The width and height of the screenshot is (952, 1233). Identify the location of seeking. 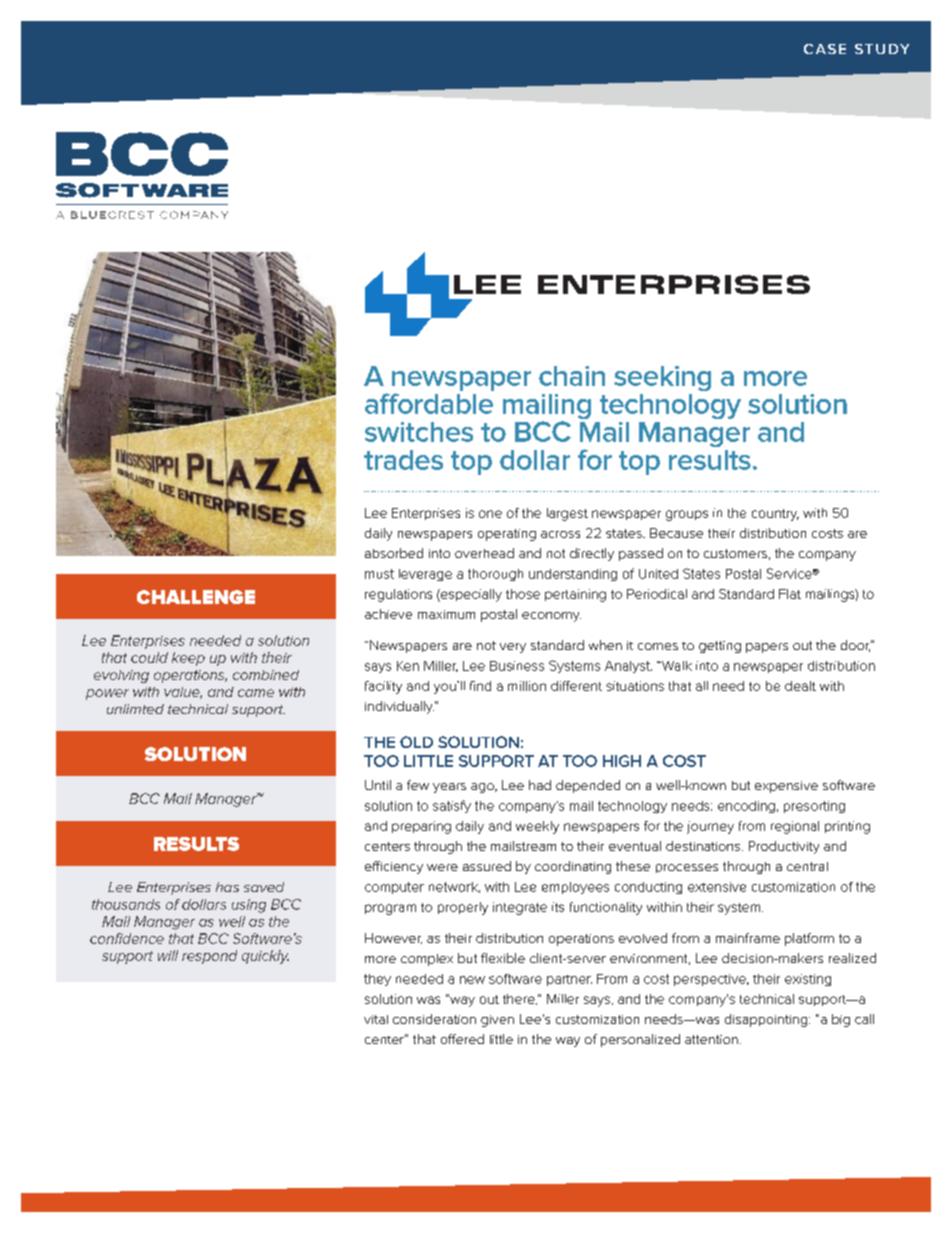
(662, 378).
